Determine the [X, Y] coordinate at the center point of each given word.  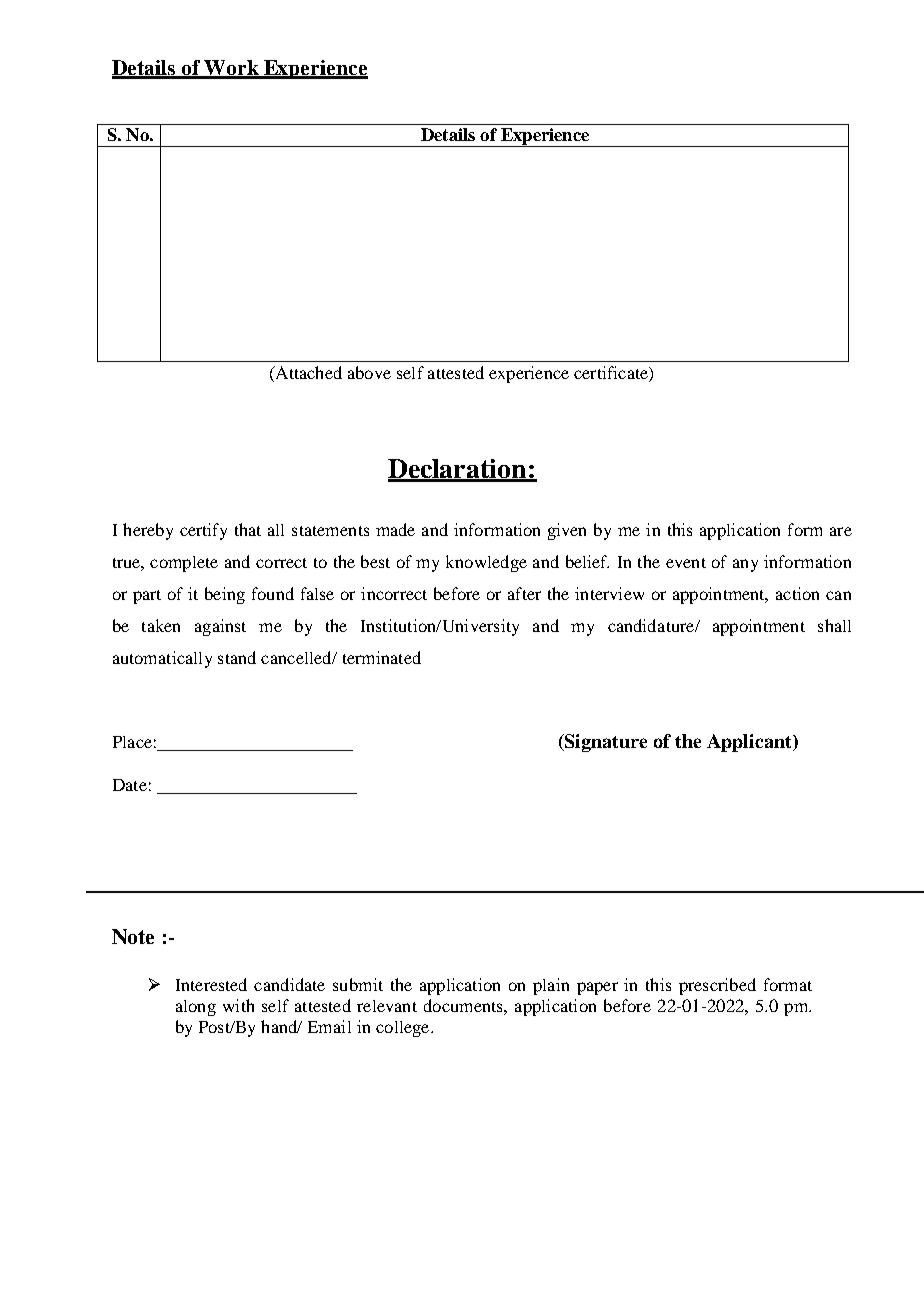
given [567, 531]
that [248, 529]
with [238, 1005]
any [745, 565]
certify [203, 531]
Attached [307, 374]
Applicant [750, 743]
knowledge [486, 563]
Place [132, 742]
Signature [604, 743]
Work [231, 69]
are [841, 531]
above [369, 372]
